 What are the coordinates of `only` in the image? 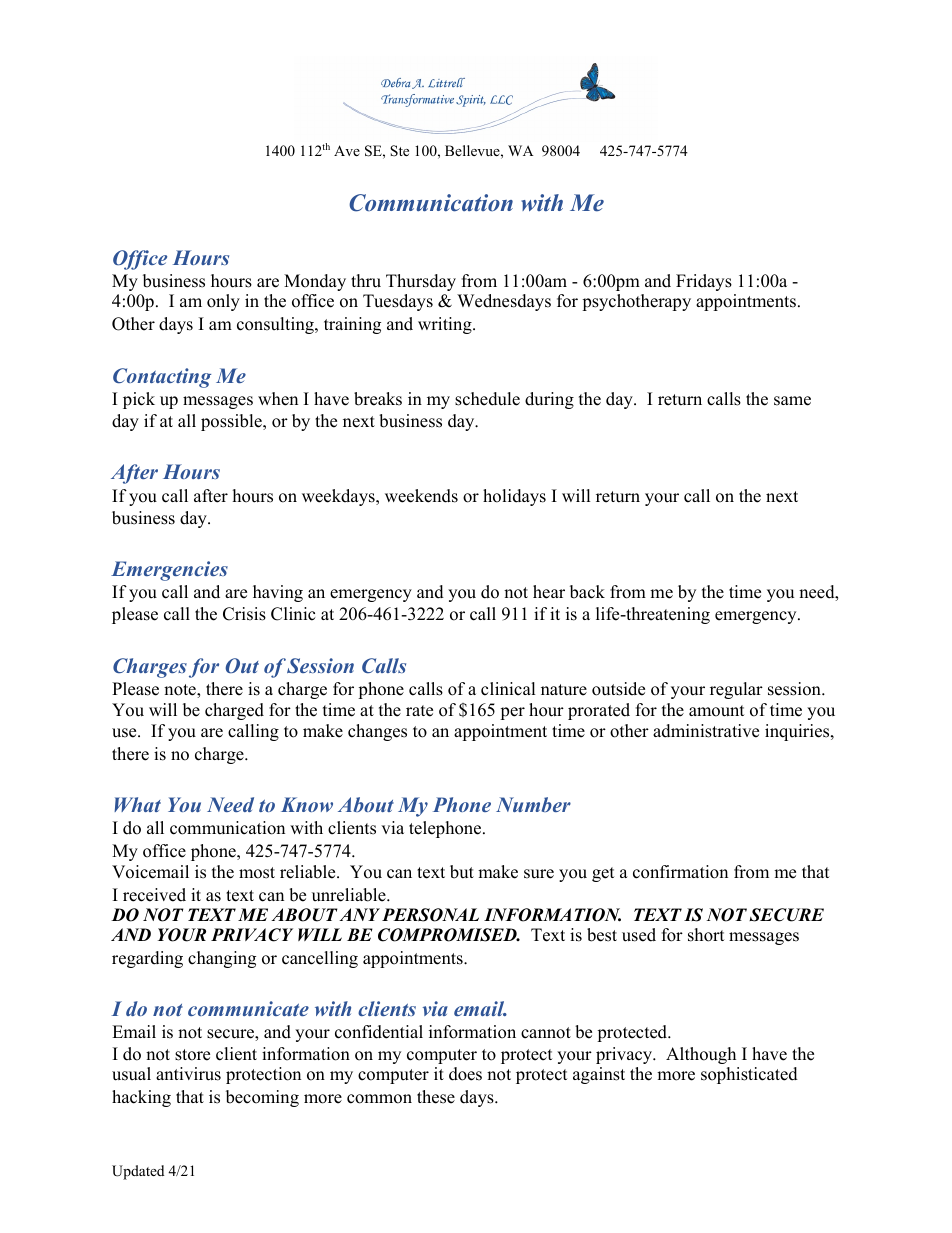 It's located at (223, 302).
